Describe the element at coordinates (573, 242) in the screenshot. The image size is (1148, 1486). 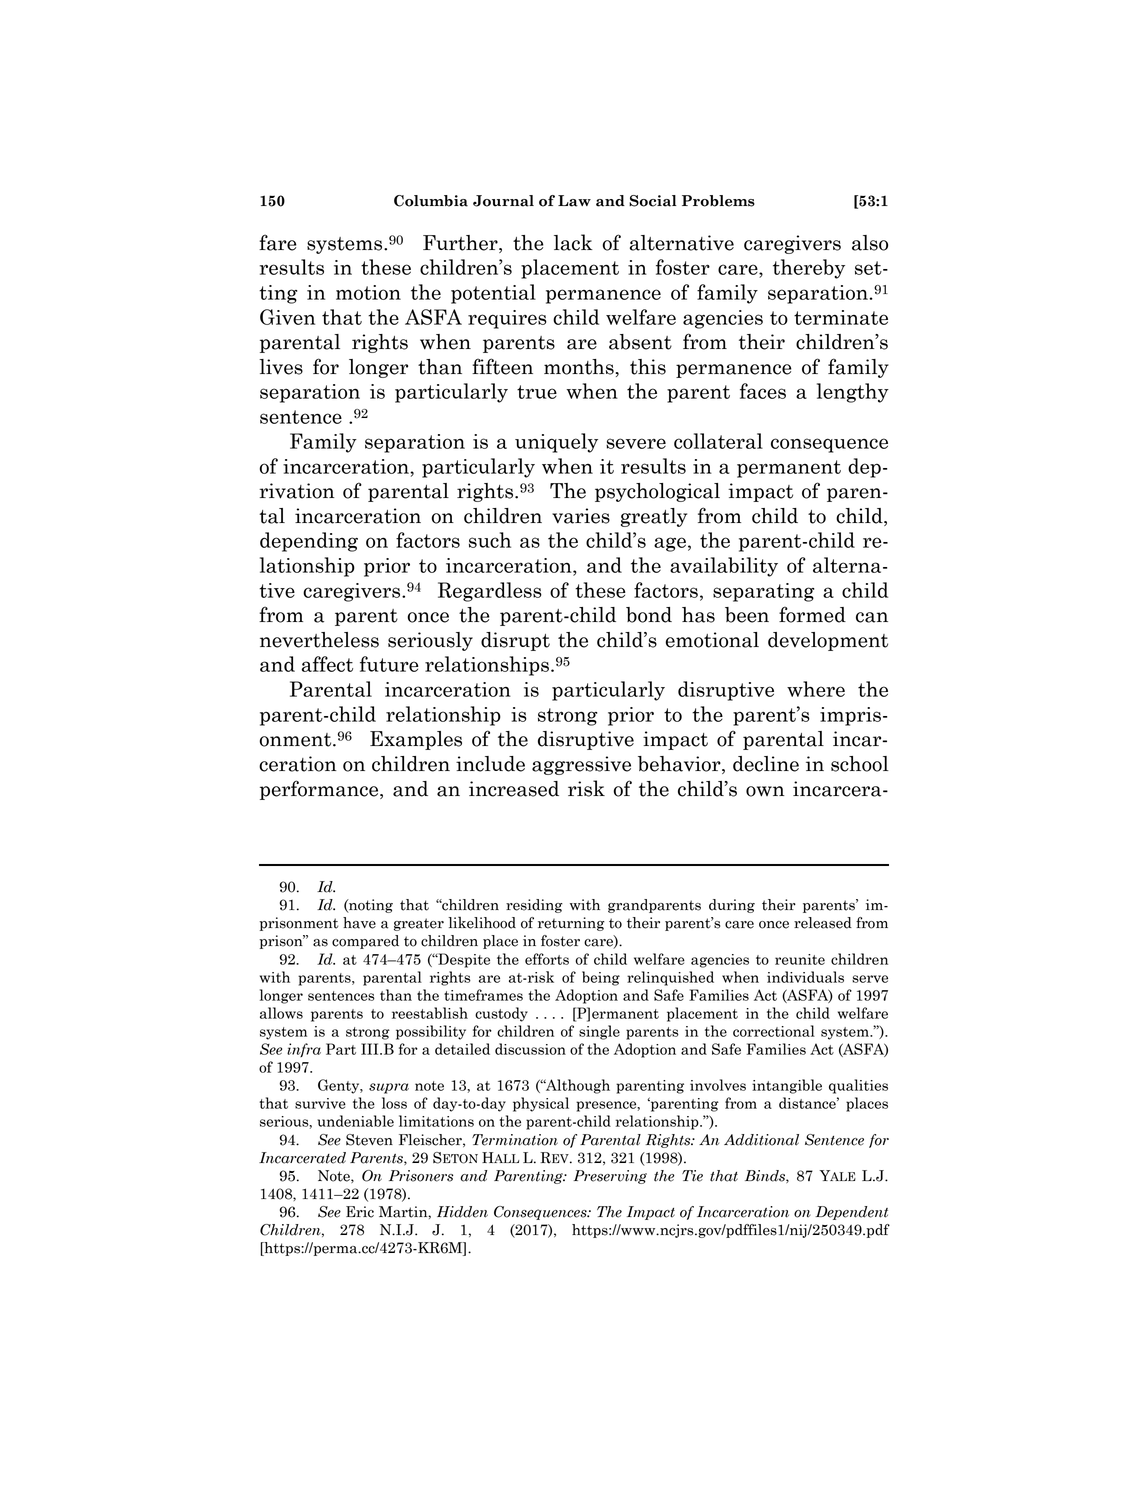
I see `lack` at that location.
